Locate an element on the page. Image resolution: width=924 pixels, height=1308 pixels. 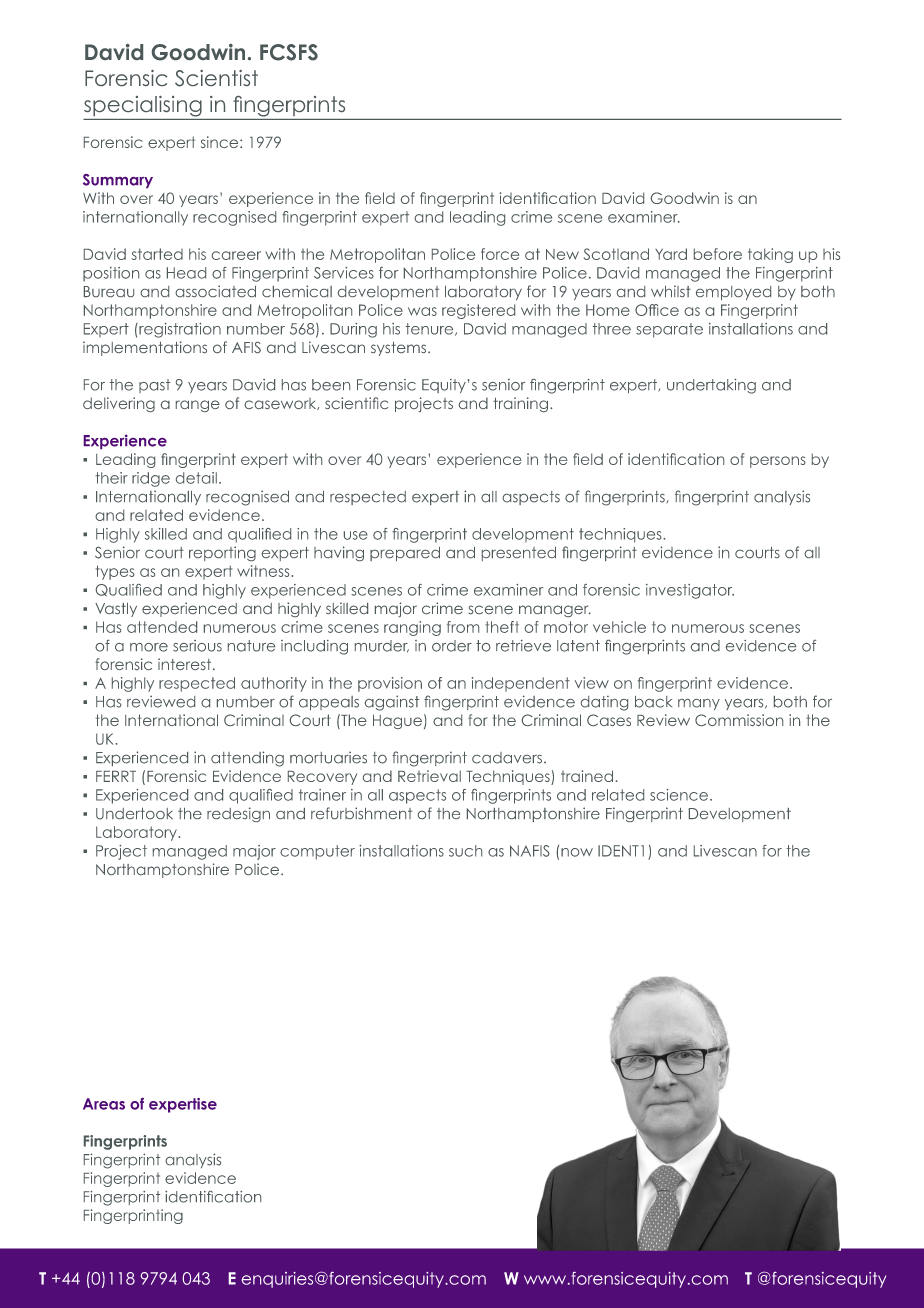
attended is located at coordinates (162, 627).
